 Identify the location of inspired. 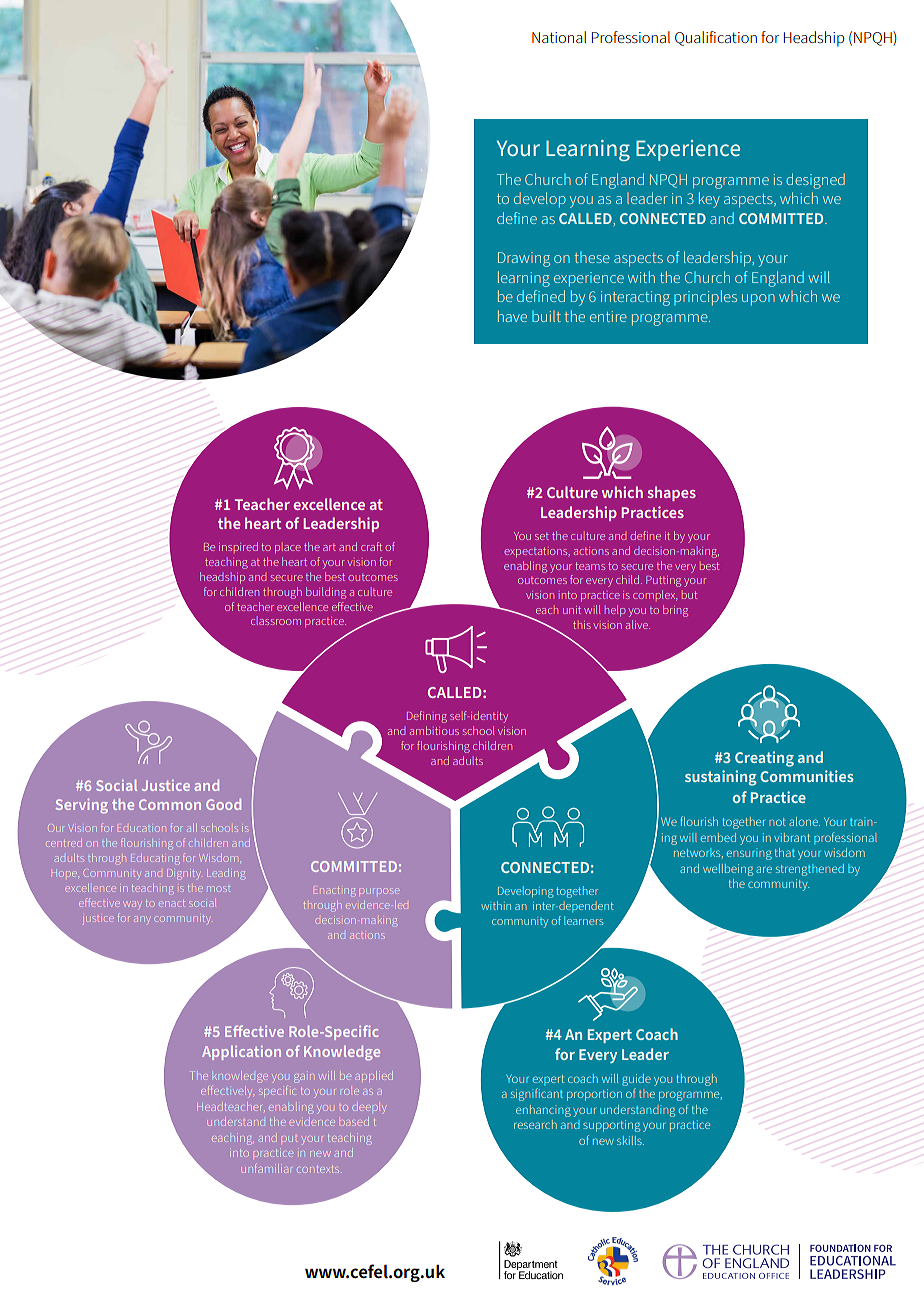
(238, 546).
